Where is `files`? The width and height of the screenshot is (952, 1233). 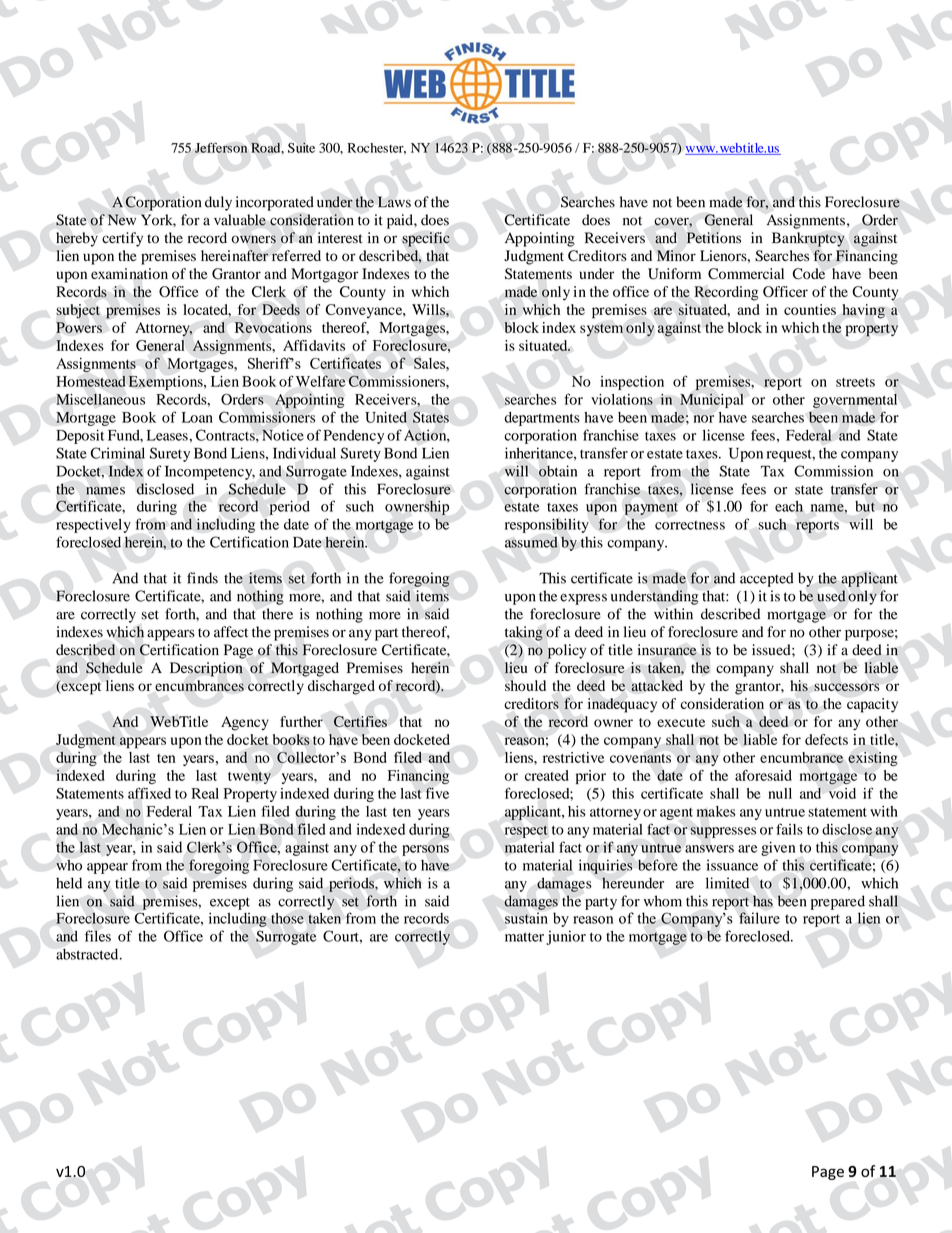 files is located at coordinates (98, 936).
